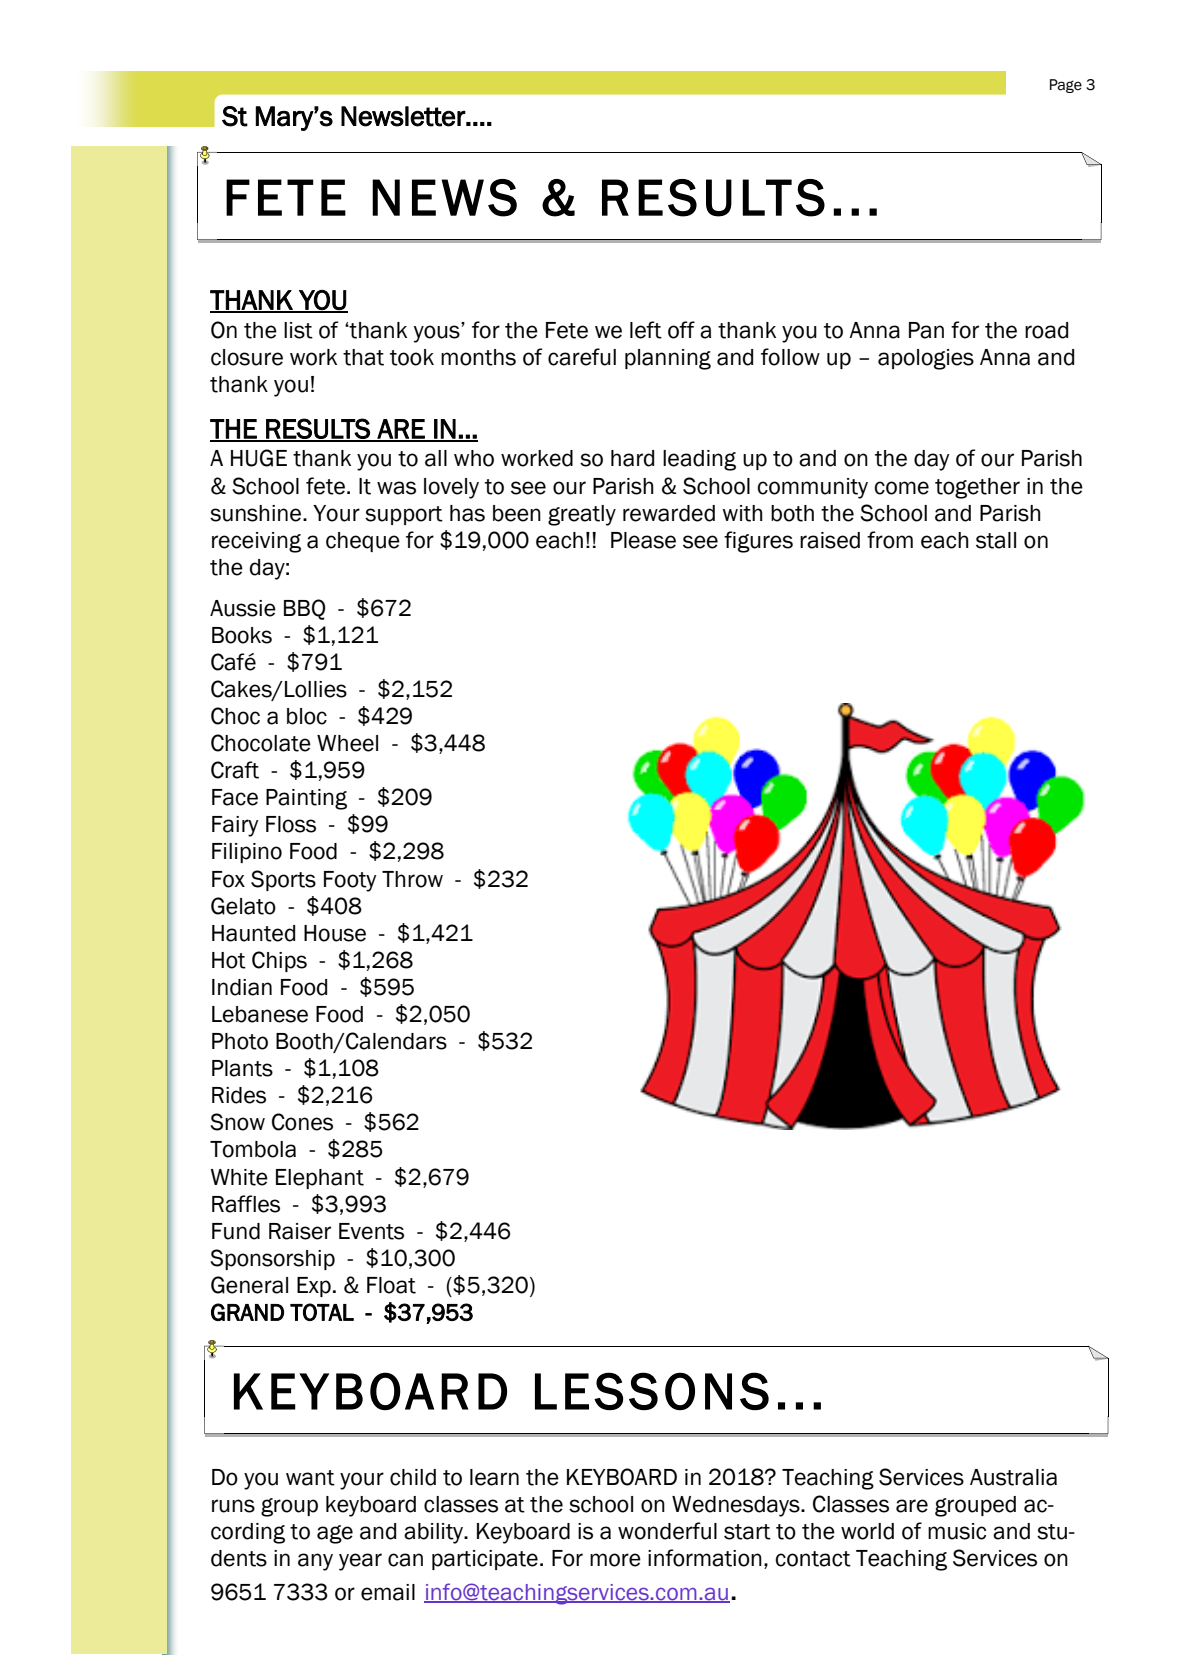 Image resolution: width=1186 pixels, height=1677 pixels. I want to click on wonderful, so click(667, 1531).
